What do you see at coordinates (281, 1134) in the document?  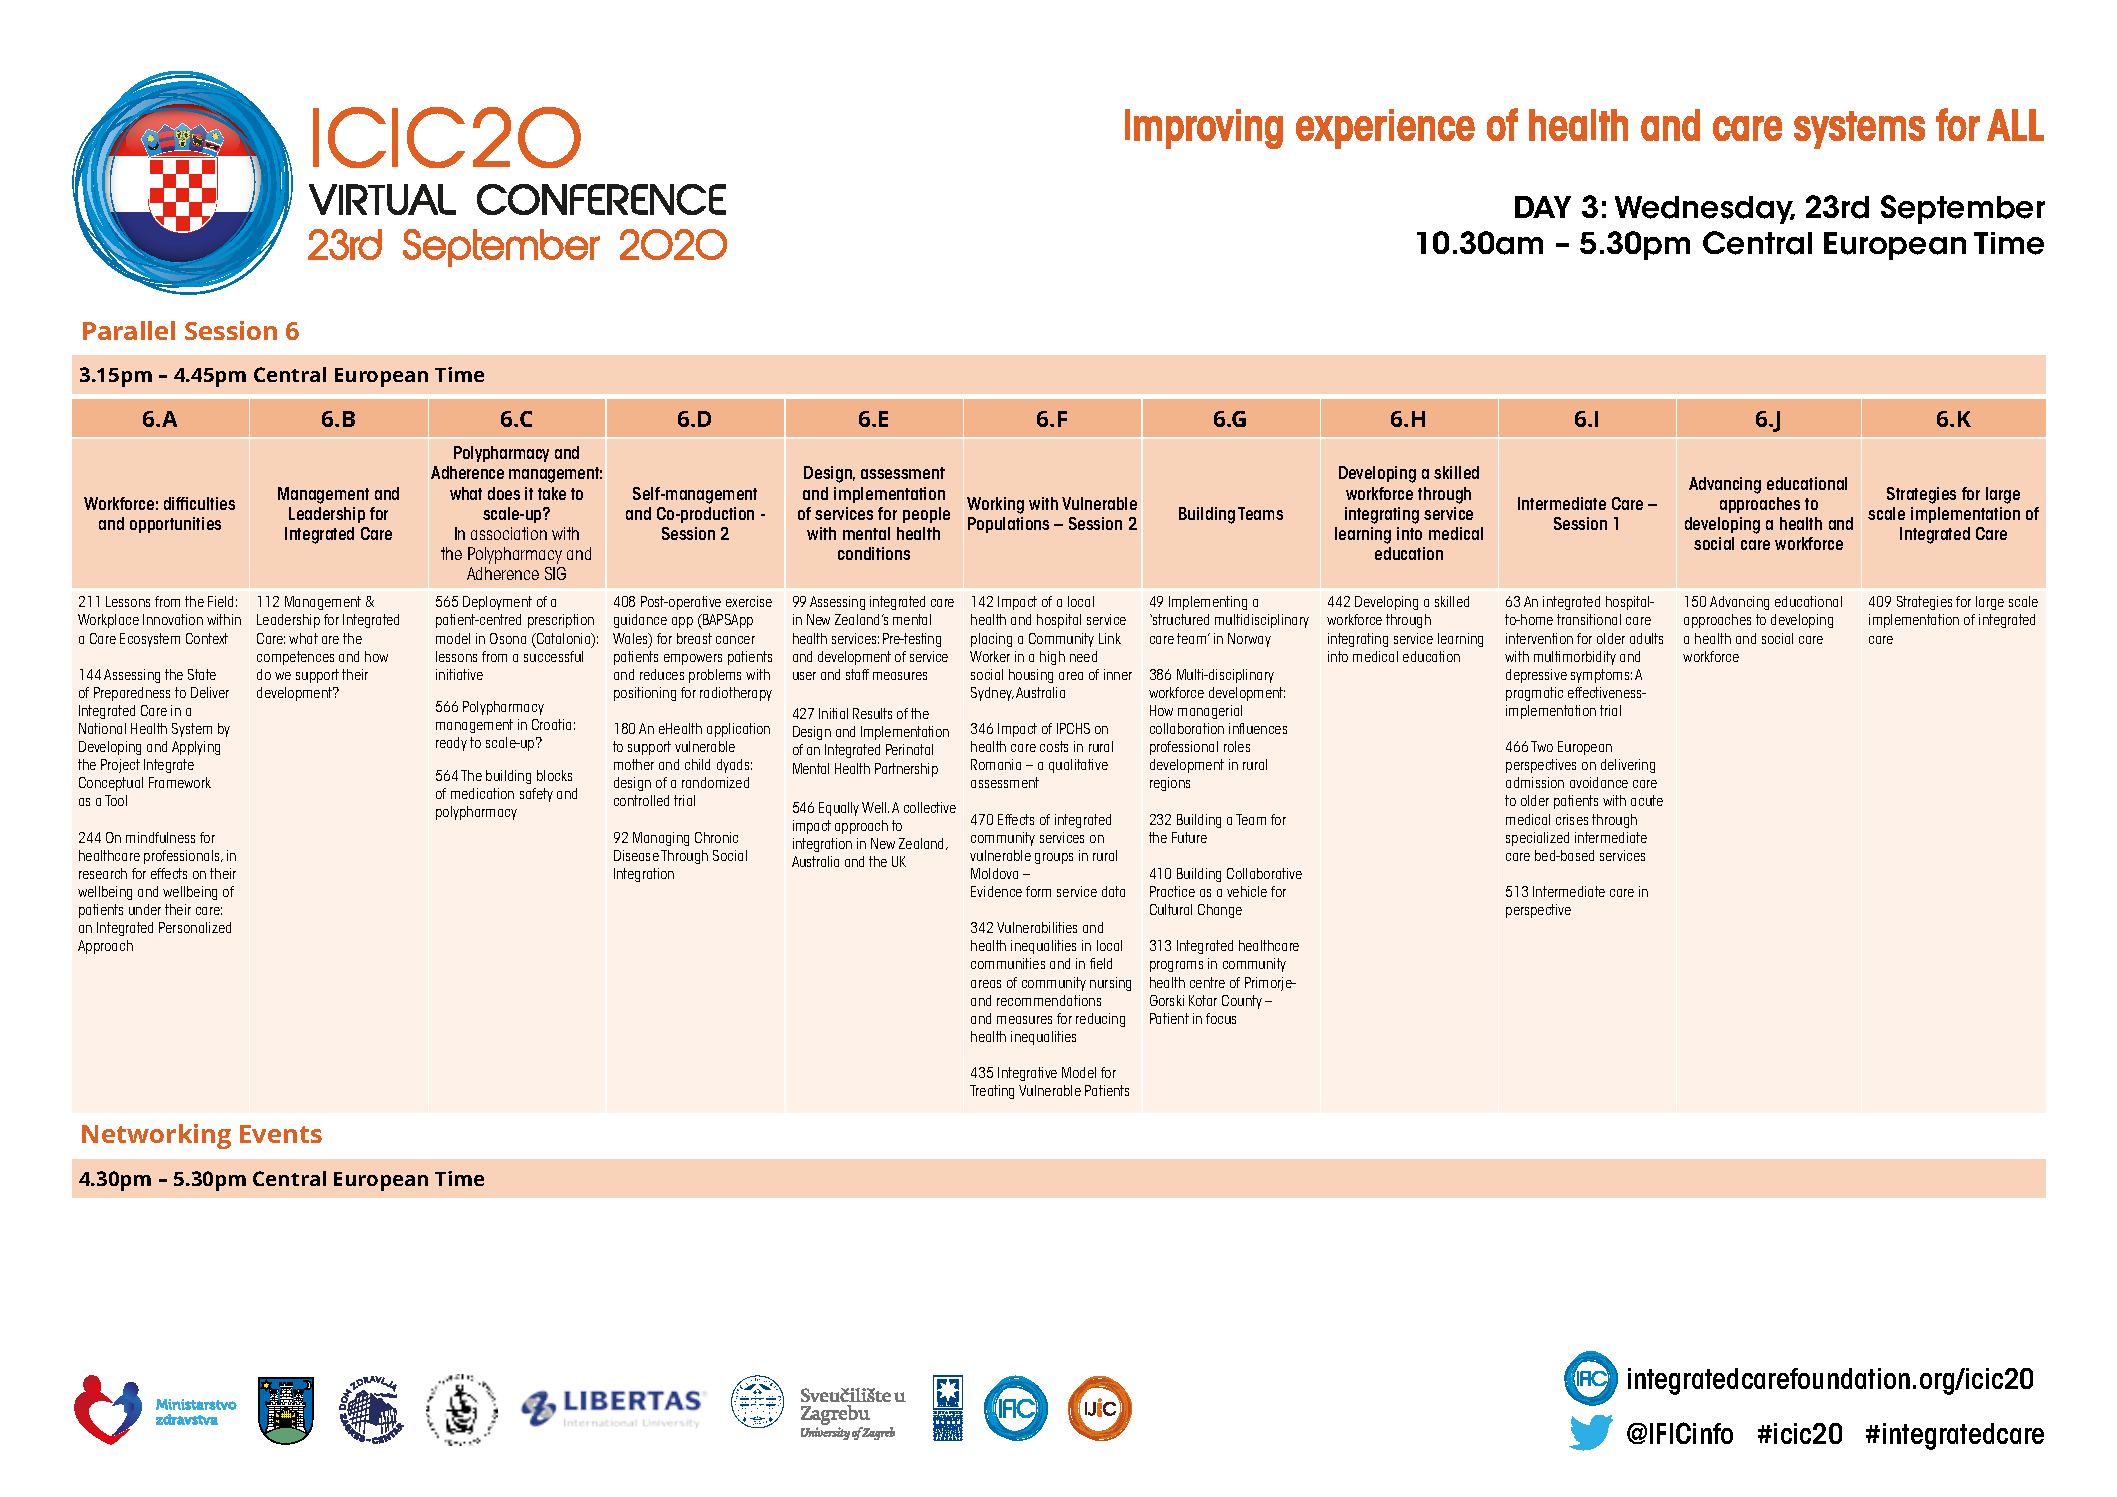 I see `Events` at bounding box center [281, 1134].
